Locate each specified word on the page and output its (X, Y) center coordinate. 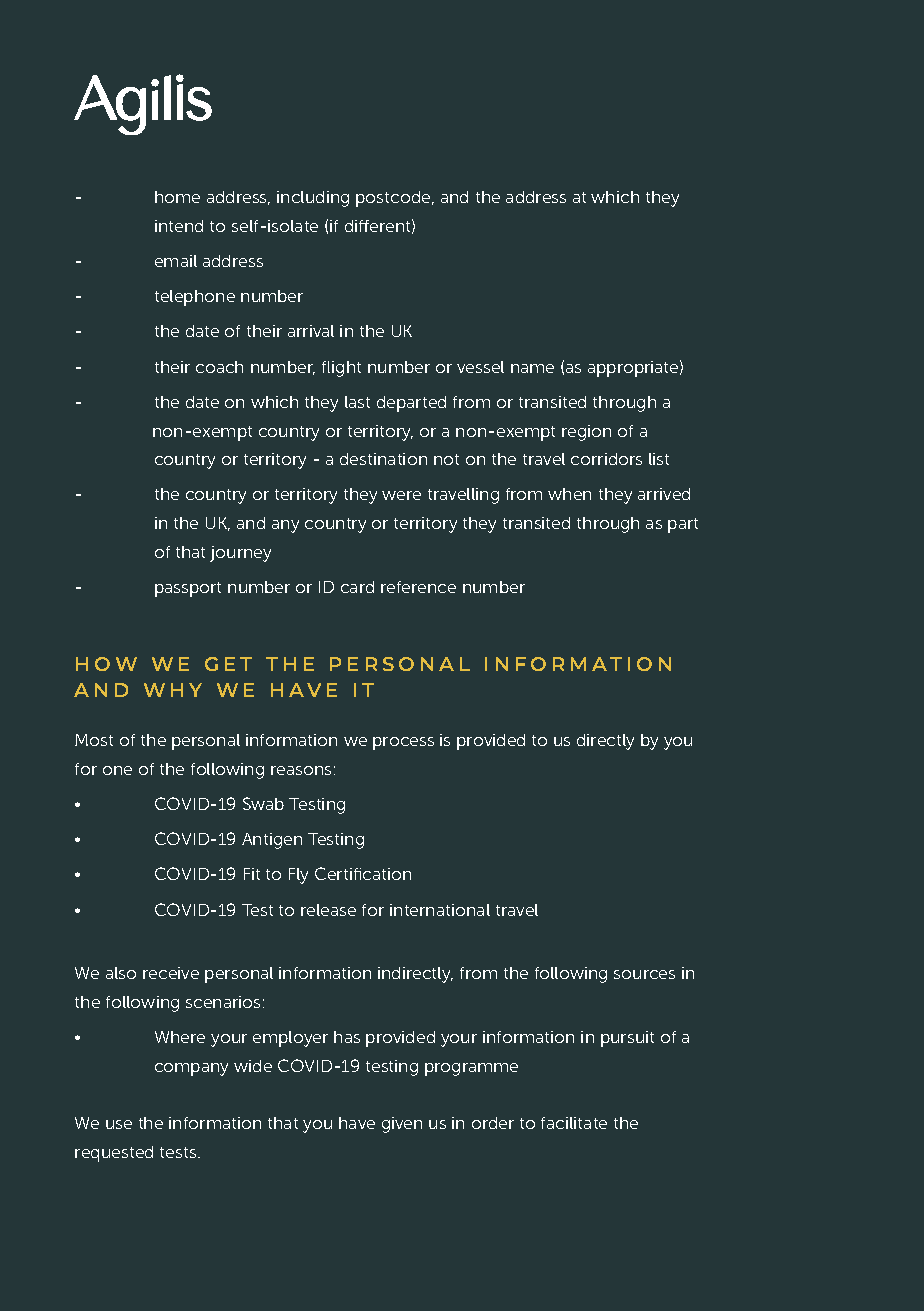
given (402, 1125)
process (403, 743)
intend (179, 226)
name (532, 368)
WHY (173, 690)
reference (418, 587)
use (119, 1124)
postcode (394, 199)
